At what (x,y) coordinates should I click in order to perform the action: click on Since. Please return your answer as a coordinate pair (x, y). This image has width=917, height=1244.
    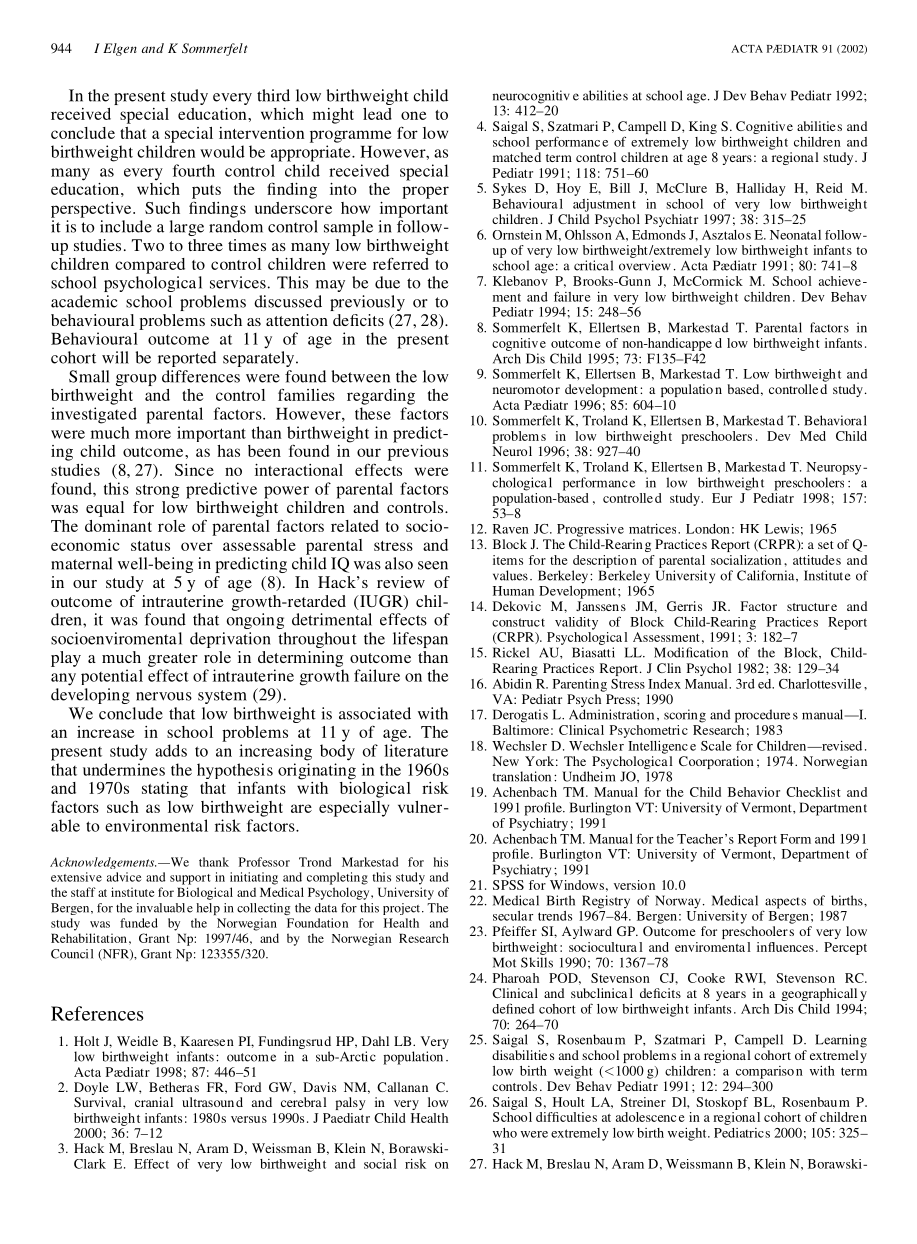
    Looking at the image, I should click on (194, 470).
